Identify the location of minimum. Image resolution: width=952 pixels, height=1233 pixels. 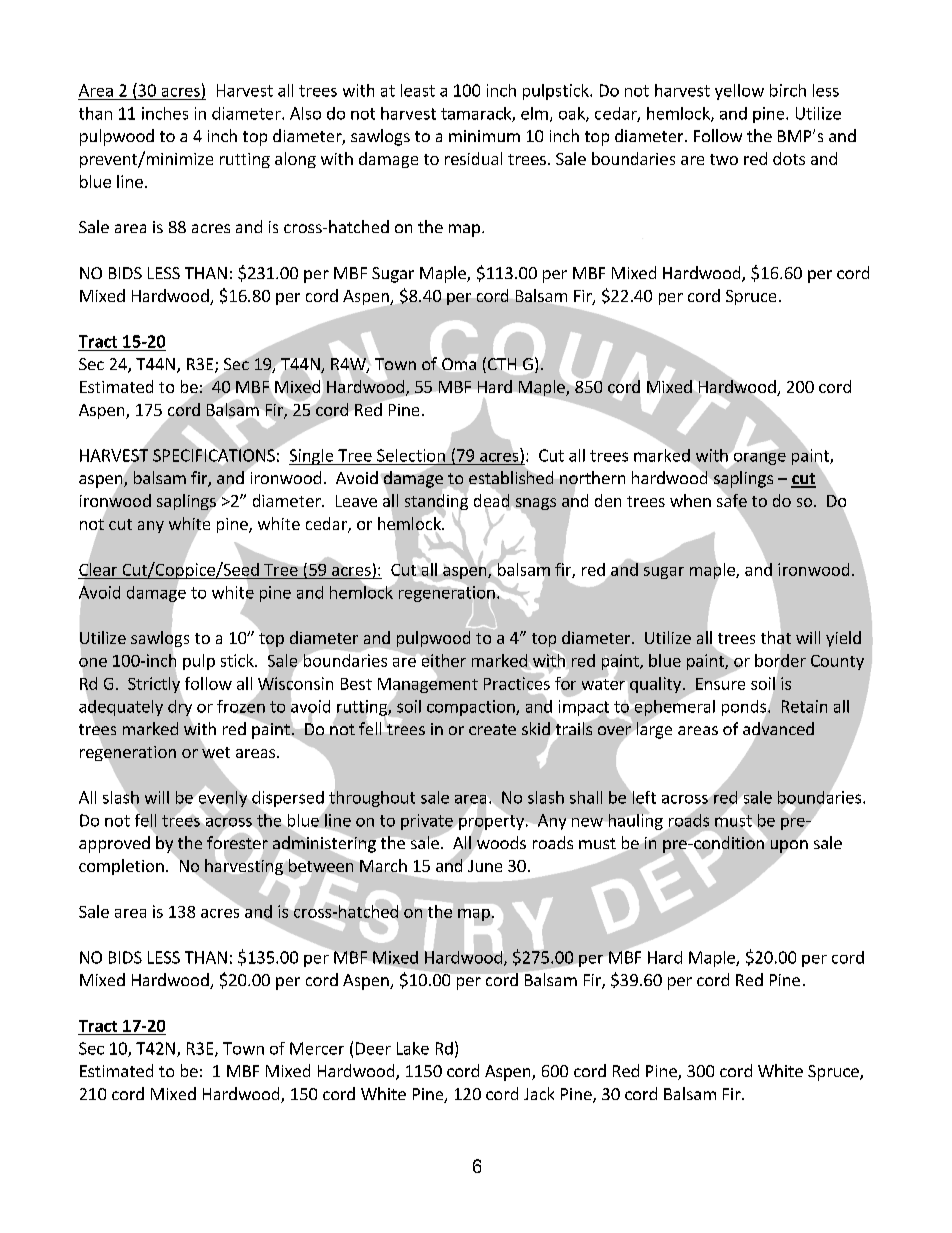
(484, 136).
